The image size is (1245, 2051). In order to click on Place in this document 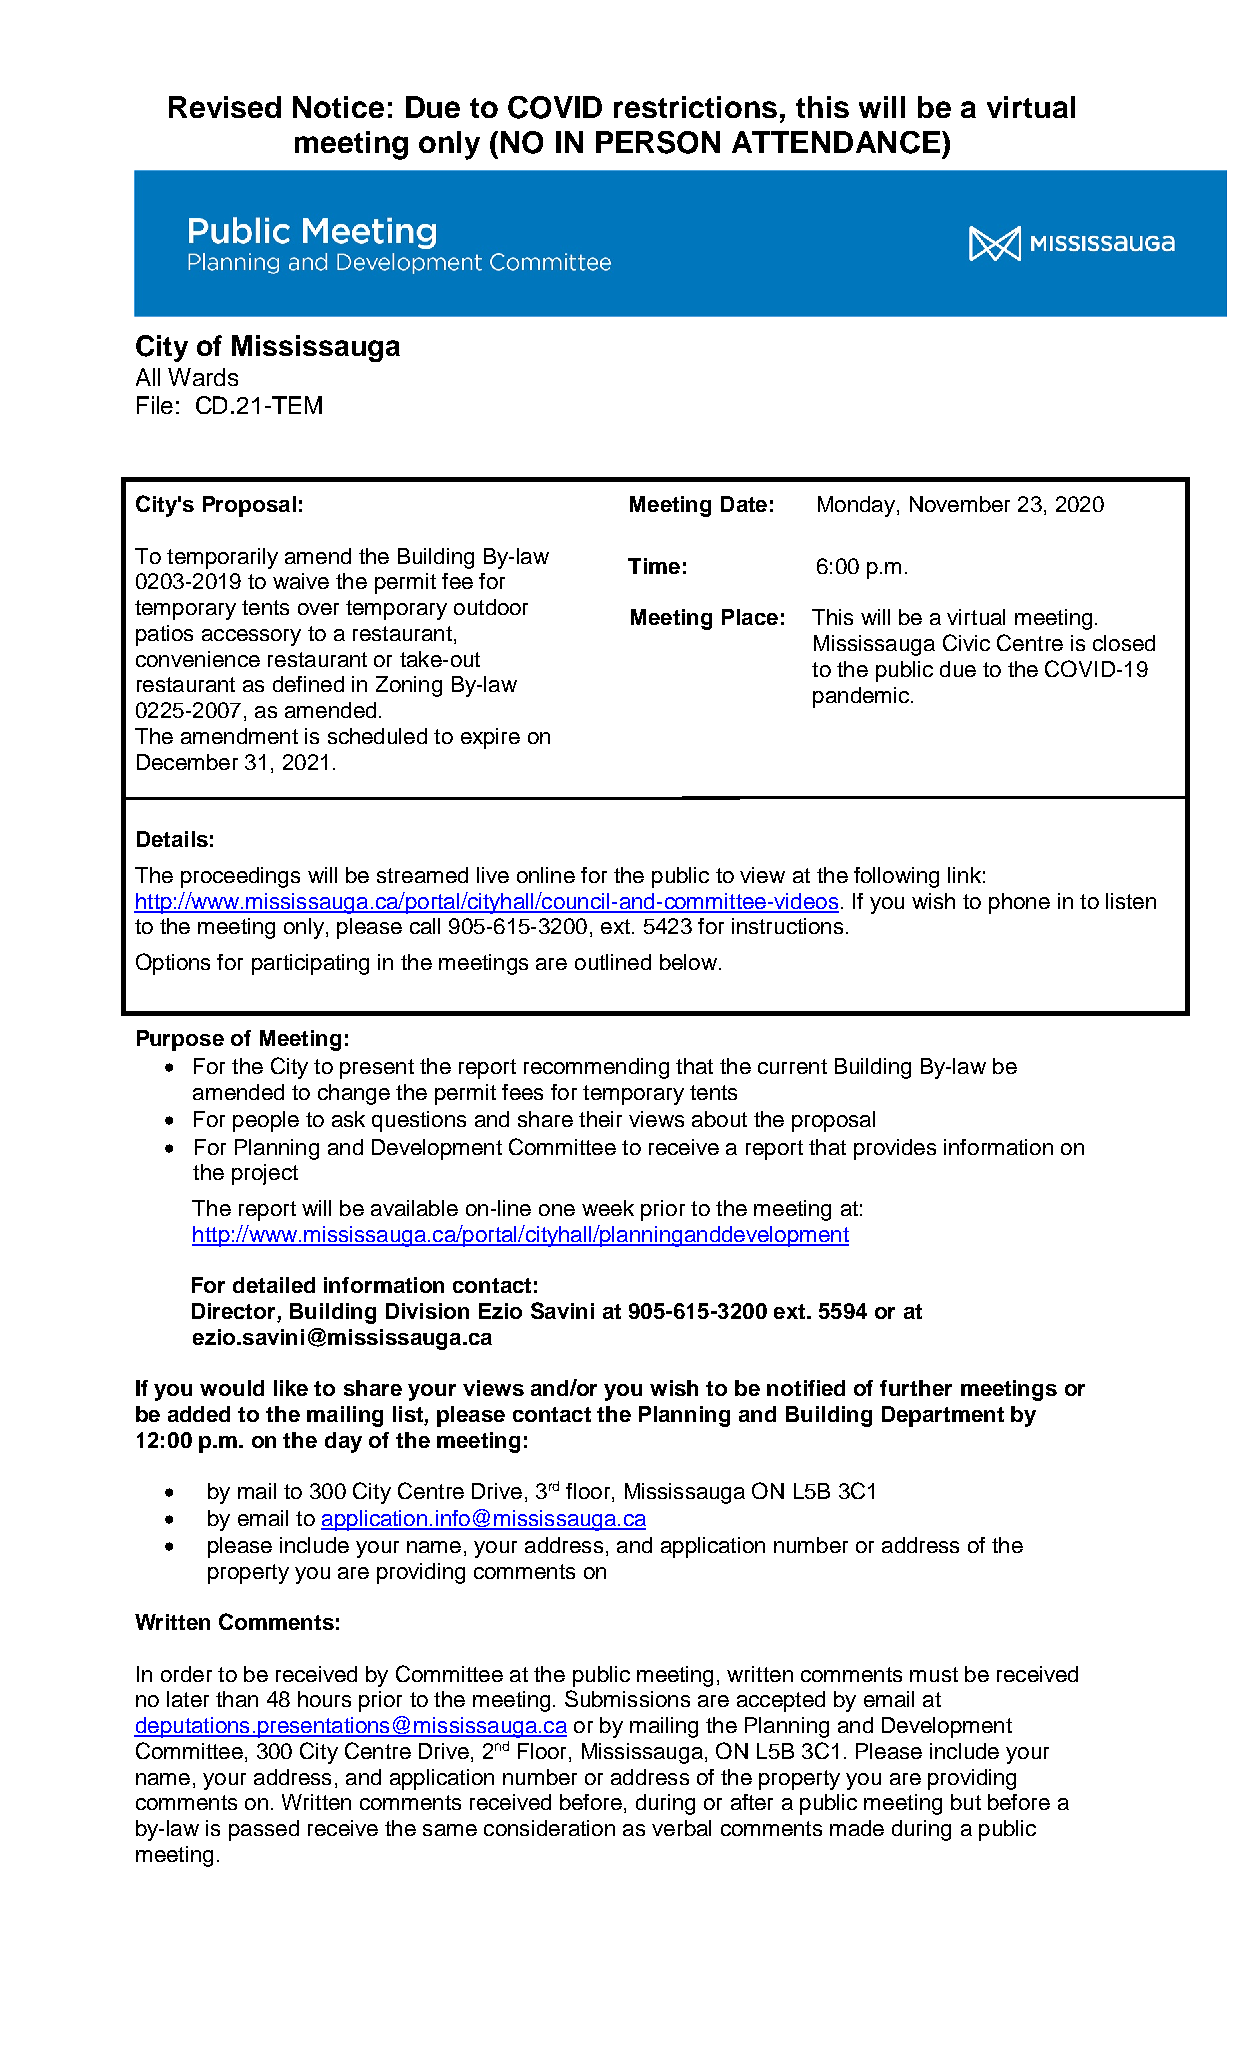, I will do `click(750, 617)`.
